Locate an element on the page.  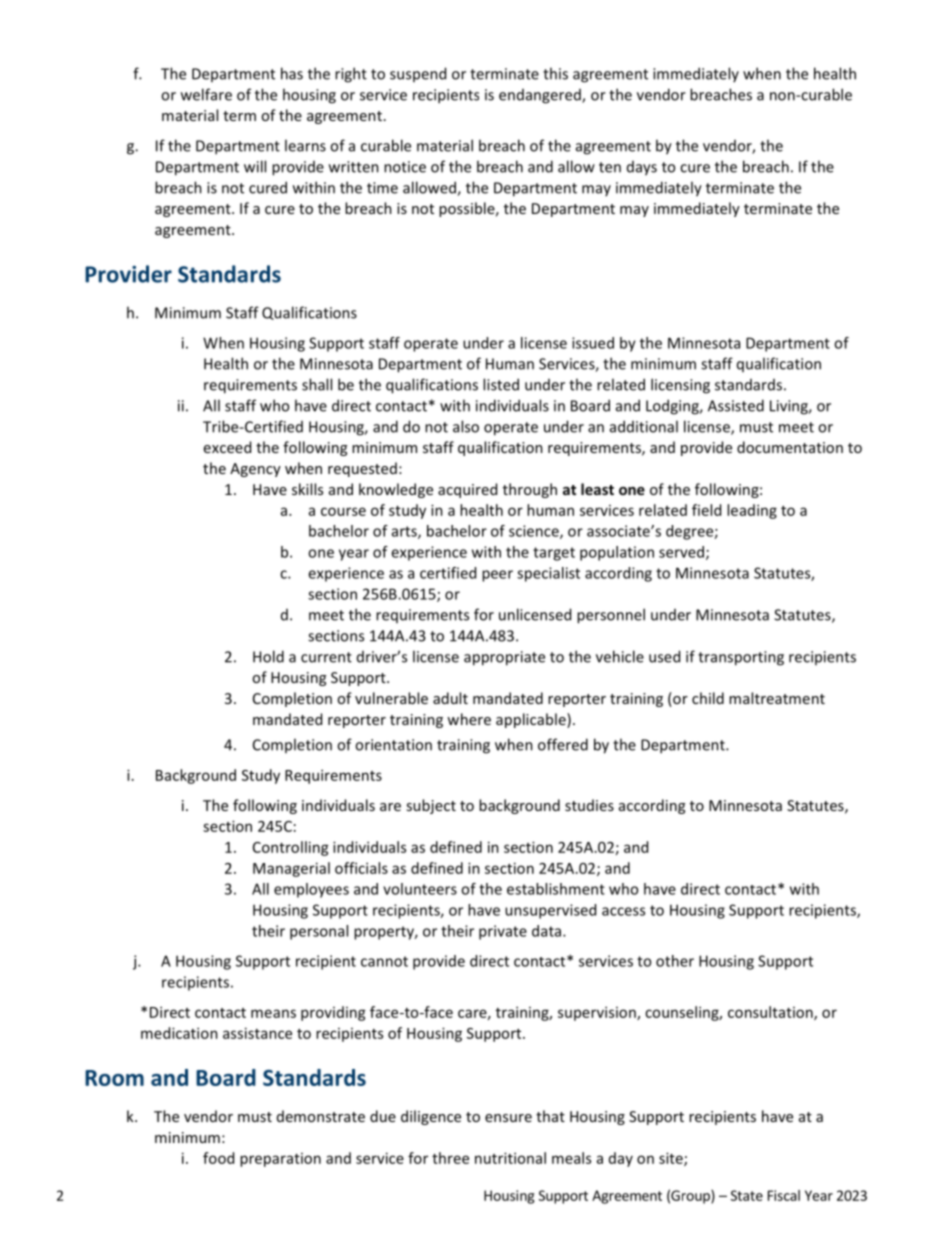
welfare is located at coordinates (206, 94).
